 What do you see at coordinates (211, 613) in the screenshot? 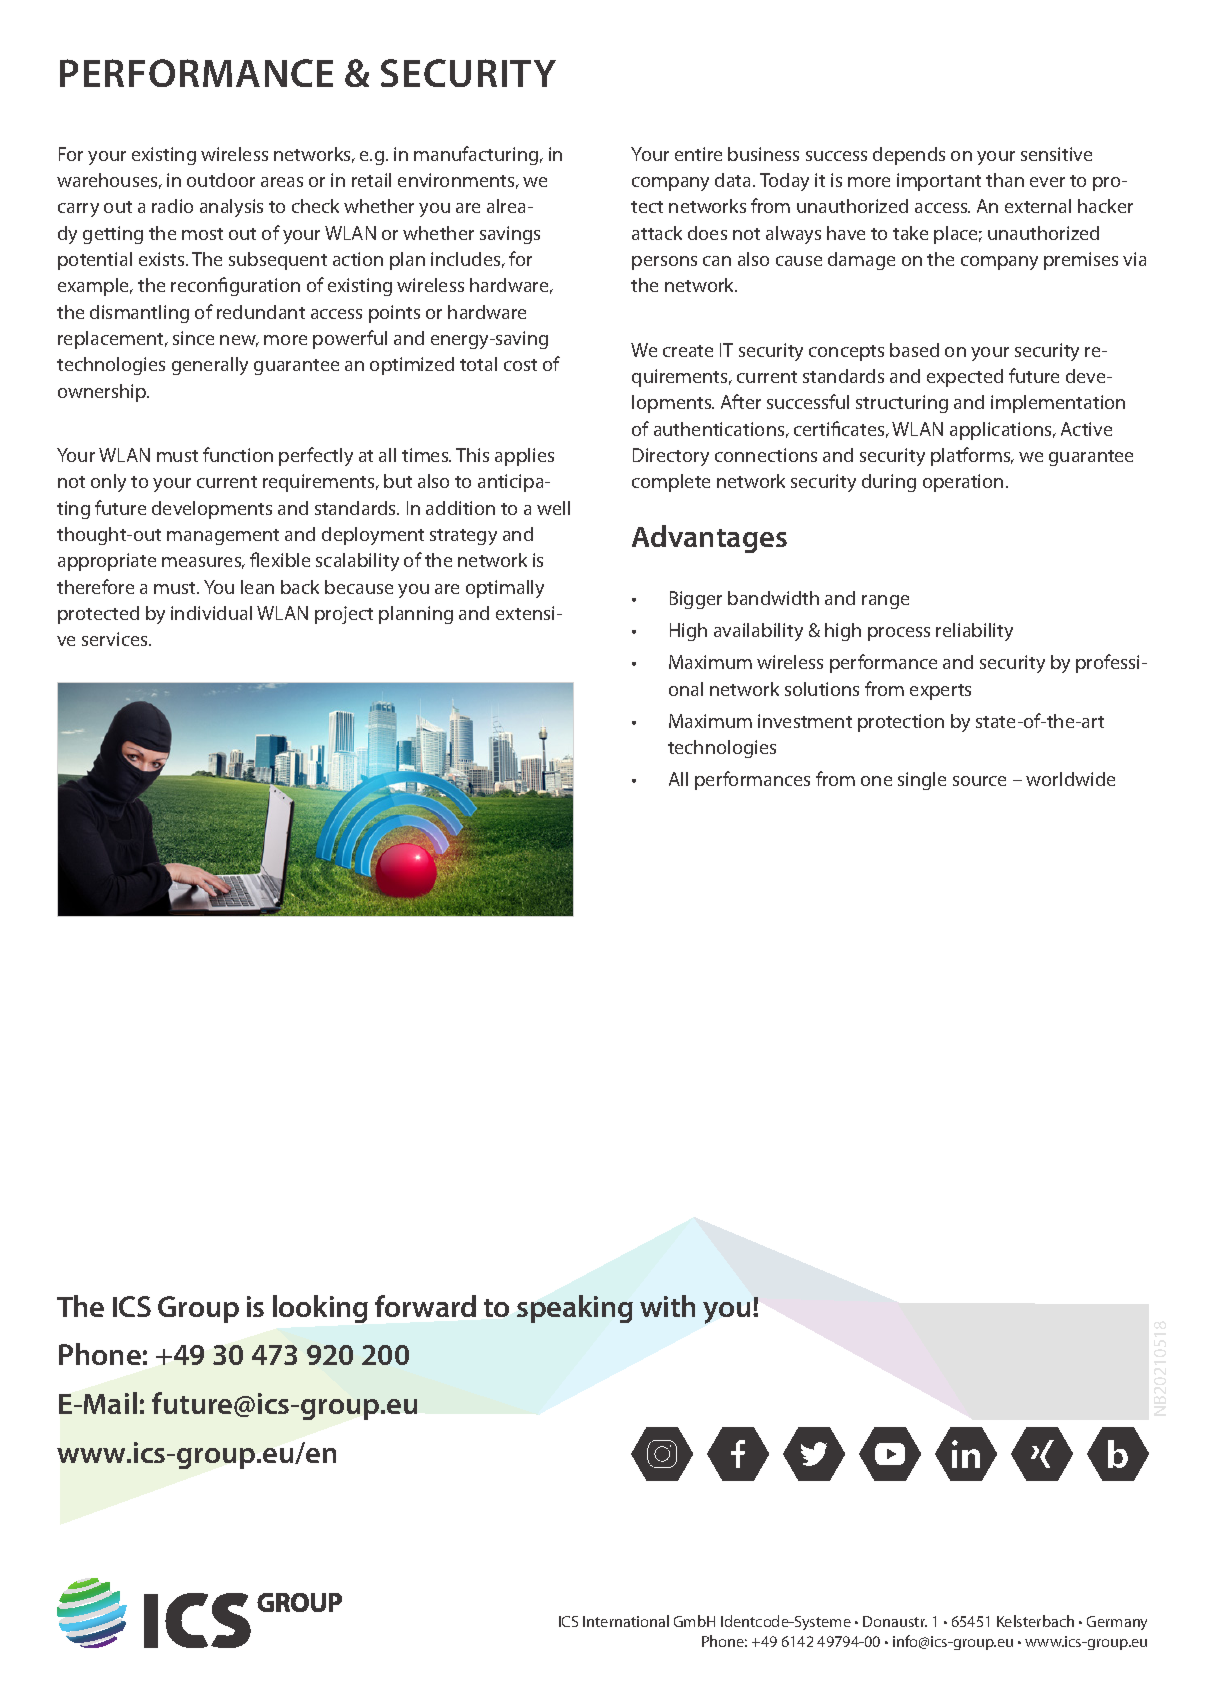
I see `individual` at bounding box center [211, 613].
